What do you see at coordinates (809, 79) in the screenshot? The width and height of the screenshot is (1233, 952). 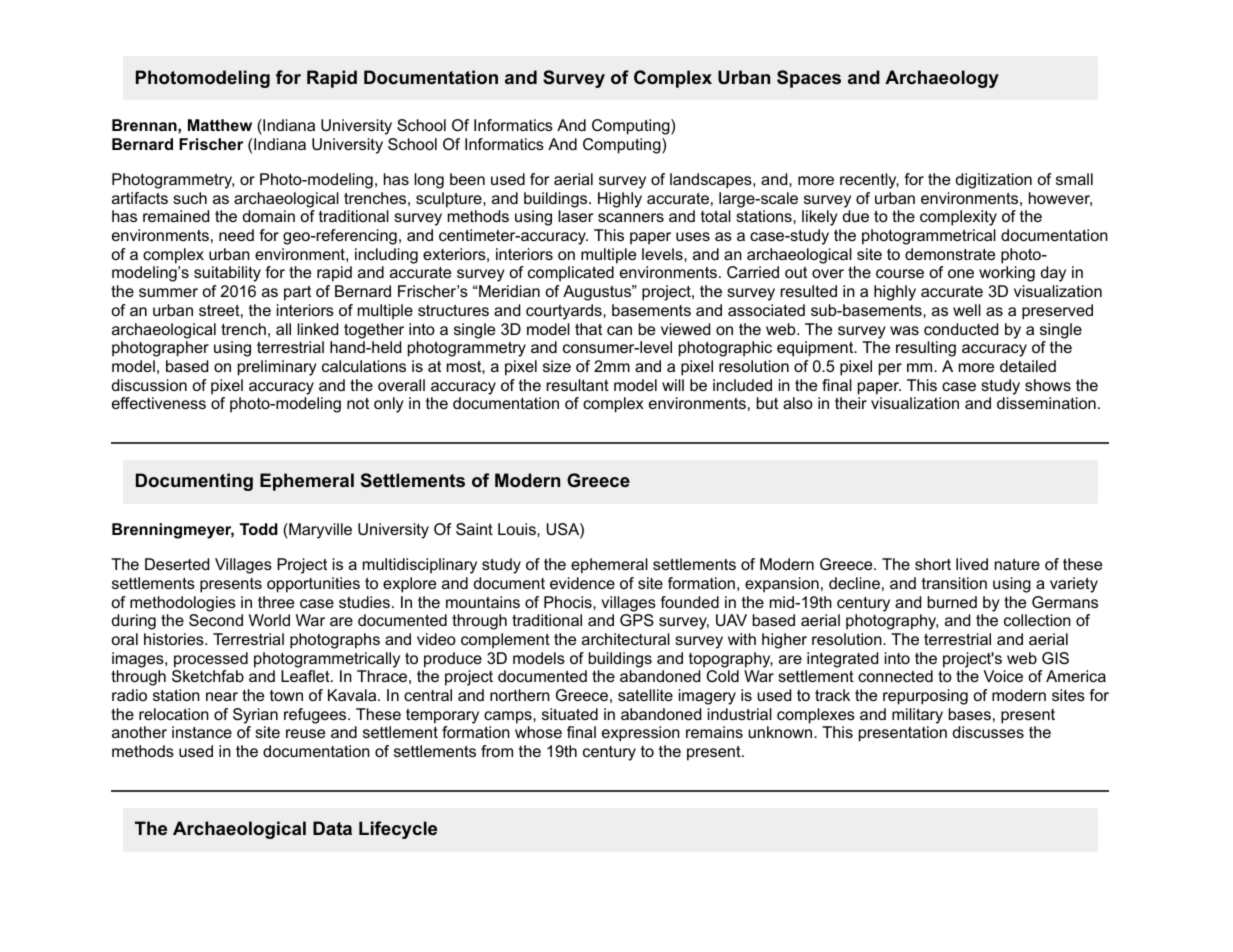 I see `Spaces` at bounding box center [809, 79].
